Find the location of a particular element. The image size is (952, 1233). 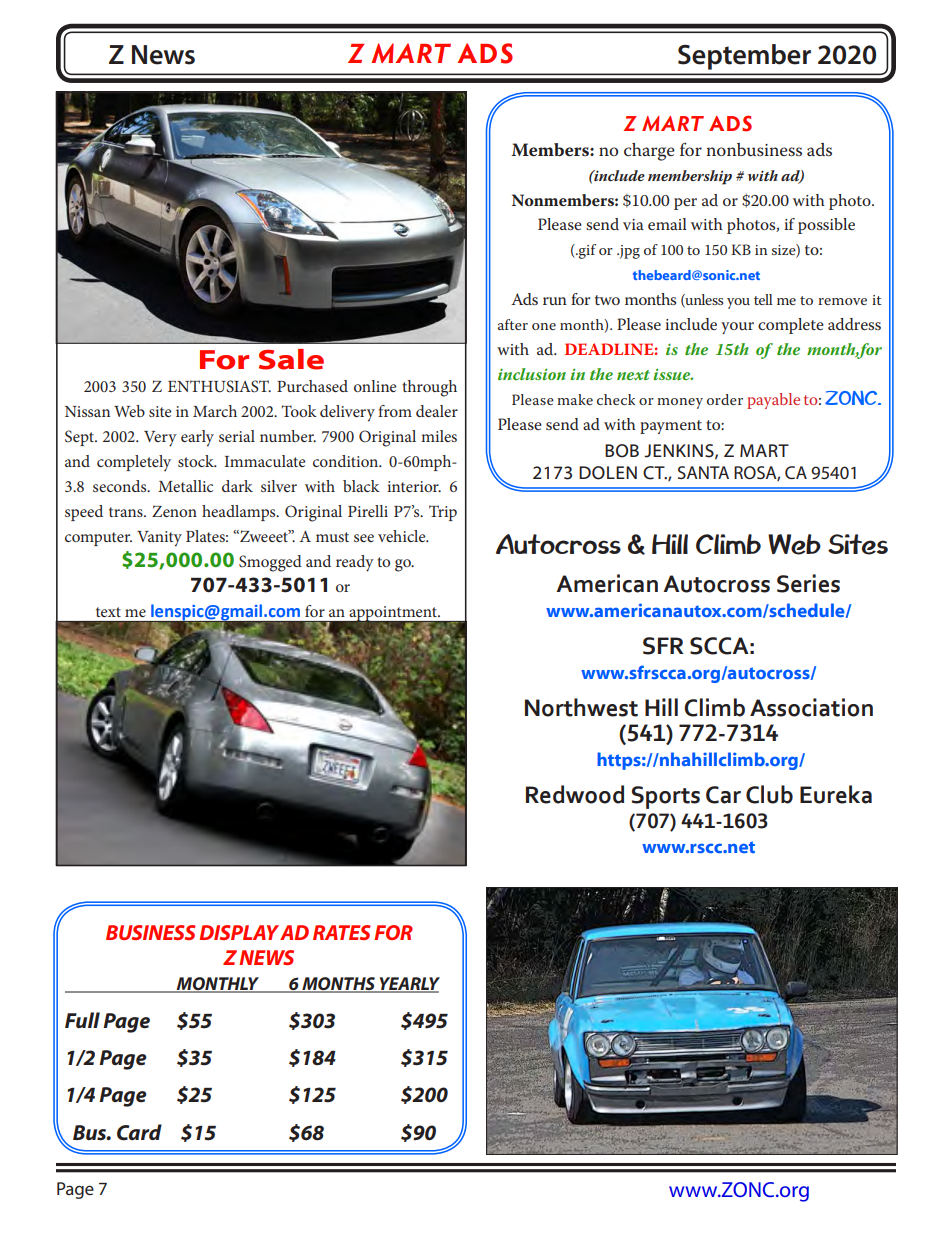

Metallic is located at coordinates (185, 486).
